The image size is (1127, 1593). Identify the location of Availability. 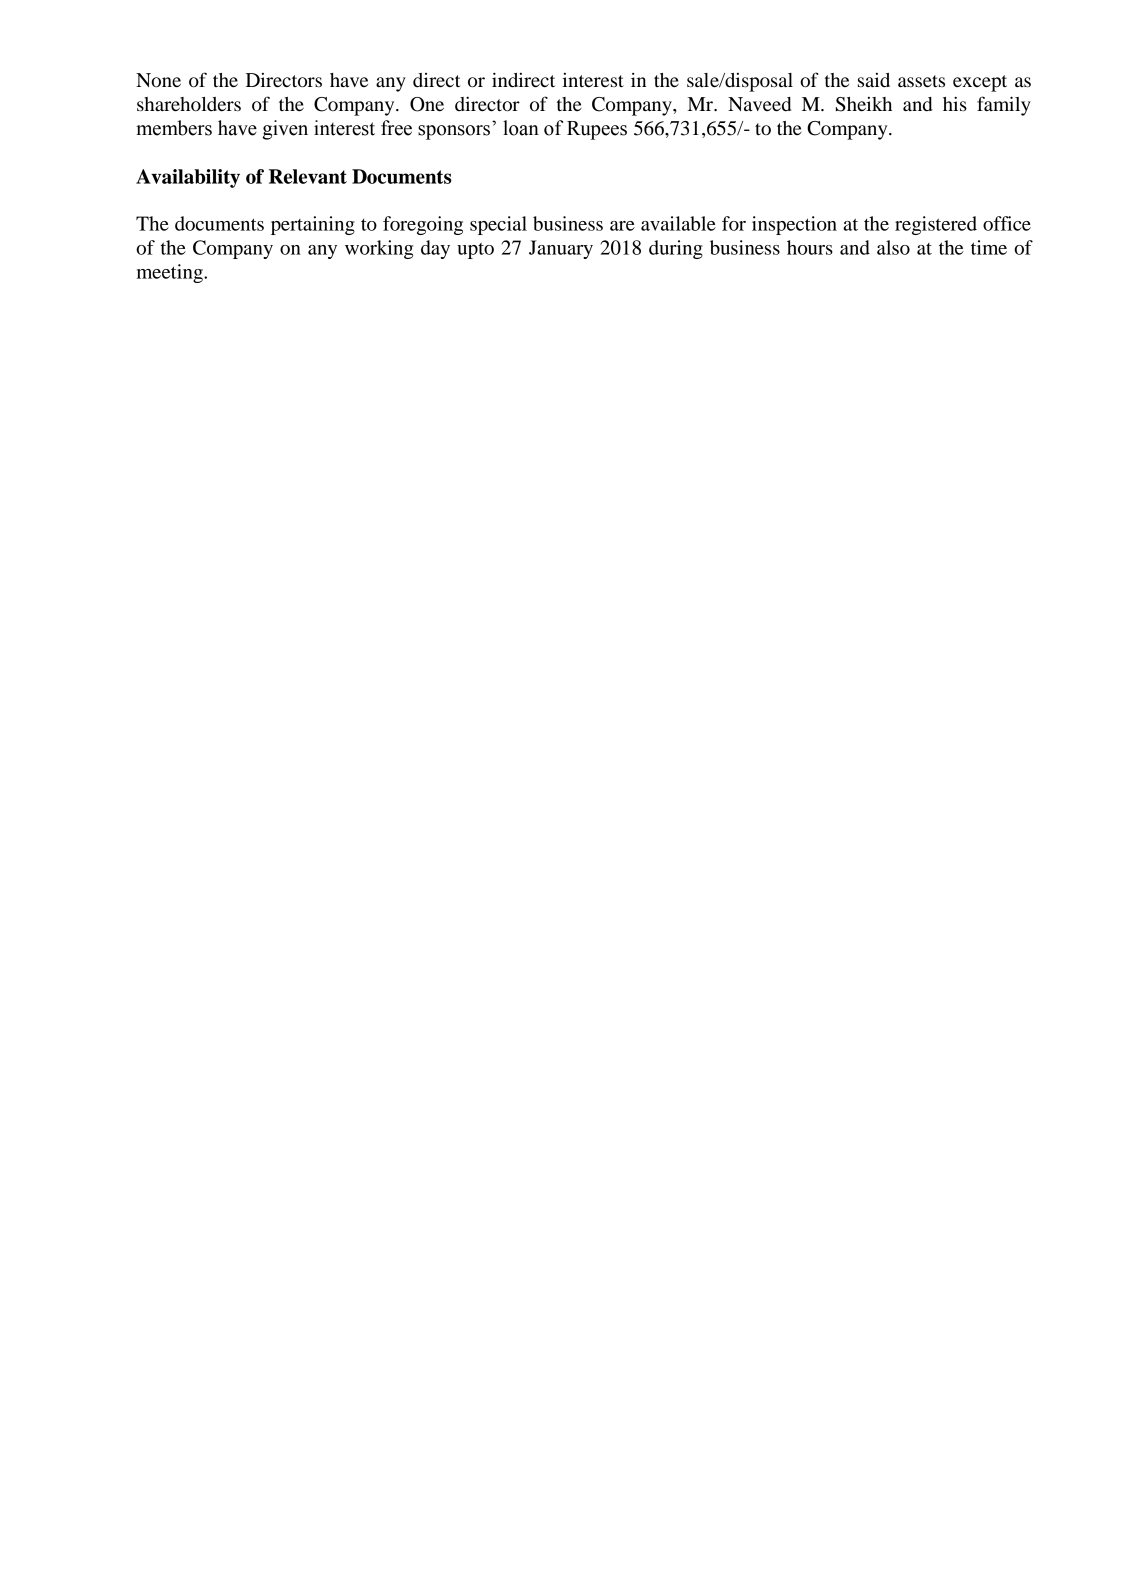
(188, 178).
